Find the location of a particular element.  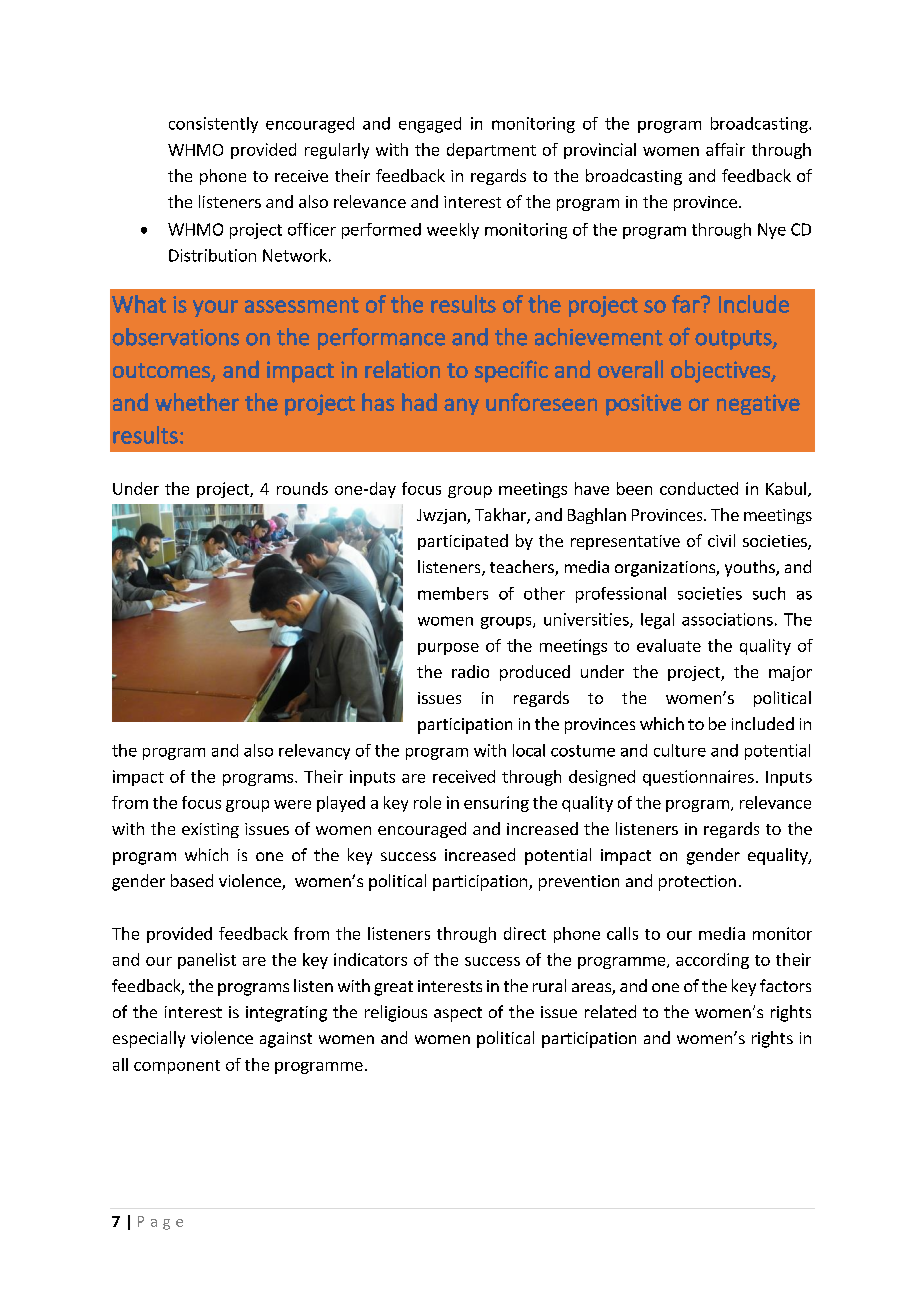

aspect is located at coordinates (458, 1014).
